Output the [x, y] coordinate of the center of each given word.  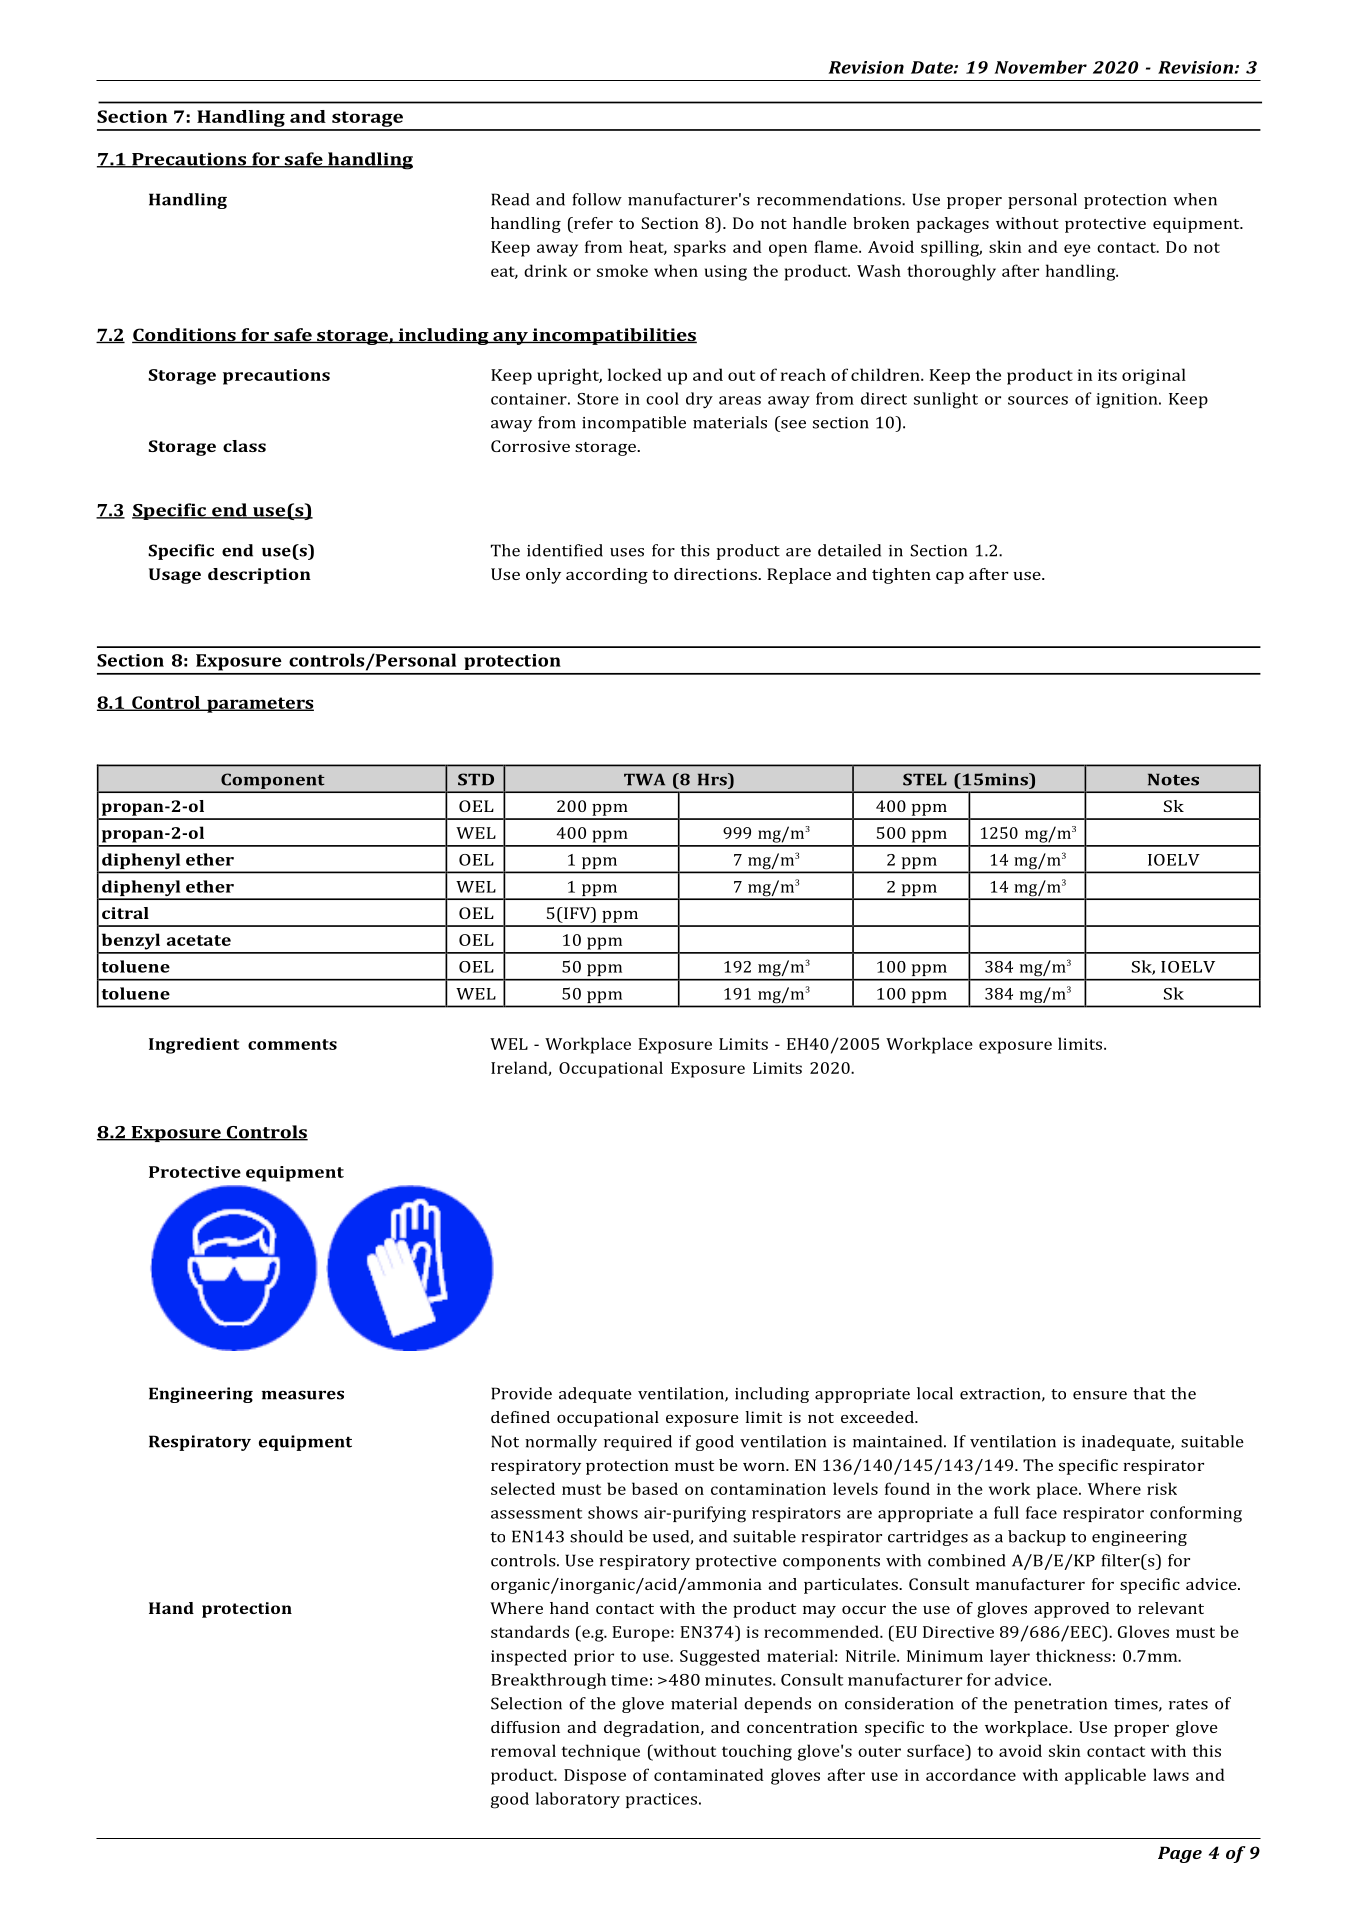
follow [597, 199]
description [259, 576]
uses [627, 552]
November [1040, 67]
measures [303, 1395]
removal [523, 1750]
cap [950, 578]
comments [292, 1044]
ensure [1100, 1395]
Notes [1173, 779]
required [638, 1443]
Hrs [713, 779]
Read [510, 199]
